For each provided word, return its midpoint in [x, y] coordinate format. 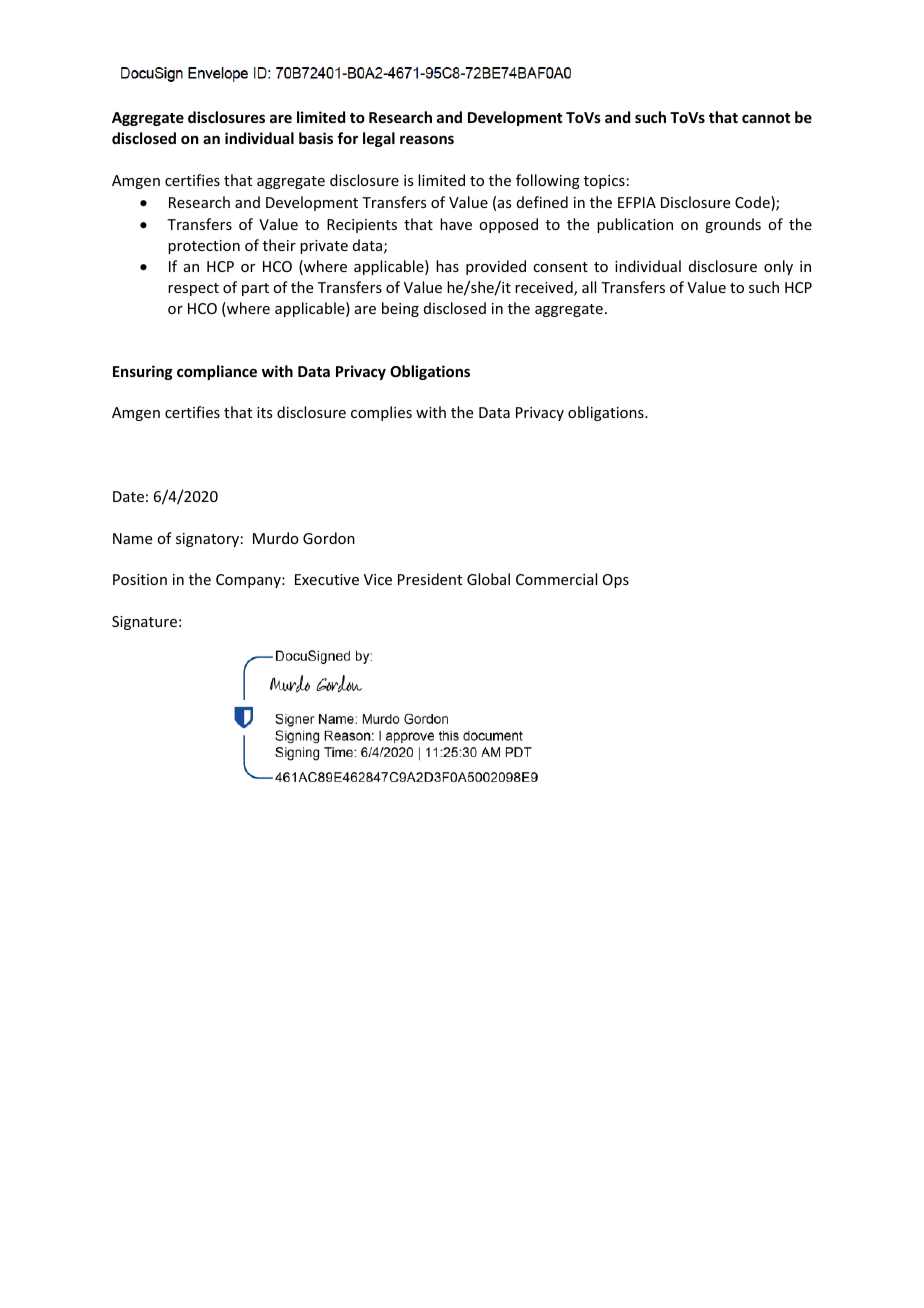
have [456, 224]
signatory [207, 540]
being [400, 309]
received [545, 288]
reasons [427, 139]
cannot [766, 118]
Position [140, 579]
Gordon [329, 538]
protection [204, 247]
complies [381, 413]
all [589, 287]
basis [316, 138]
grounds [733, 225]
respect [193, 289]
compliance [217, 372]
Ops [616, 581]
